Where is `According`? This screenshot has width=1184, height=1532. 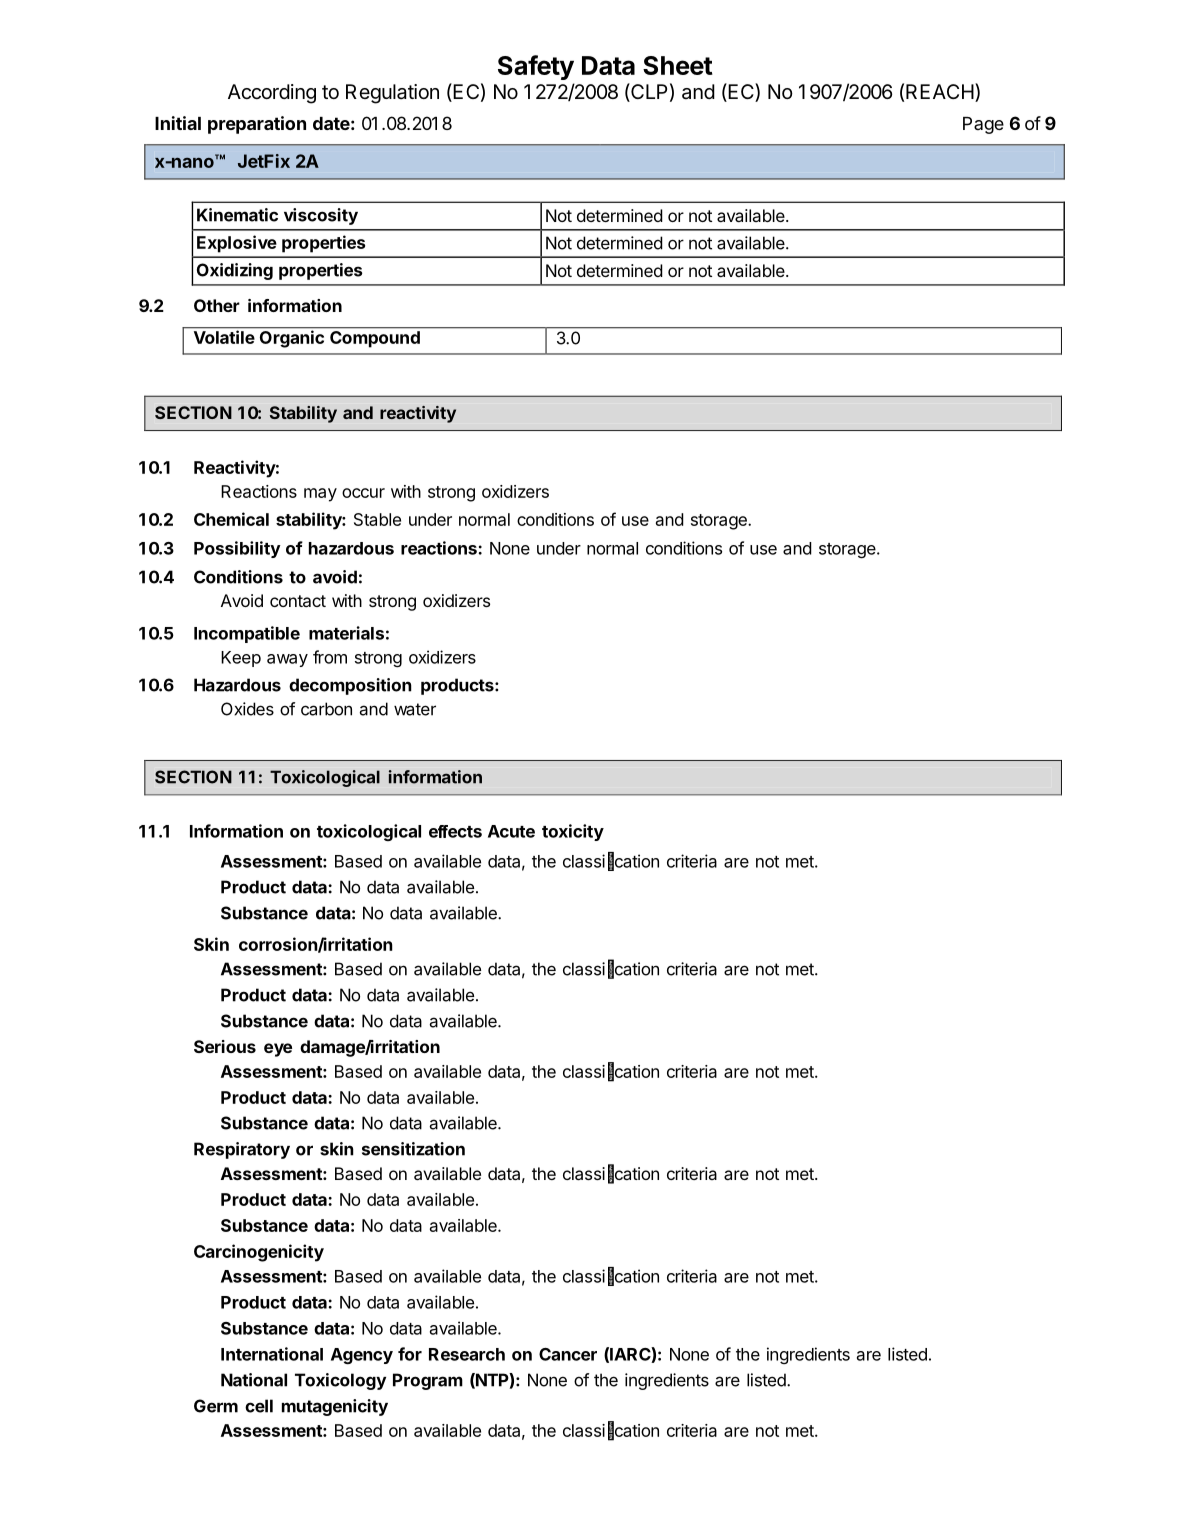 According is located at coordinates (272, 94).
